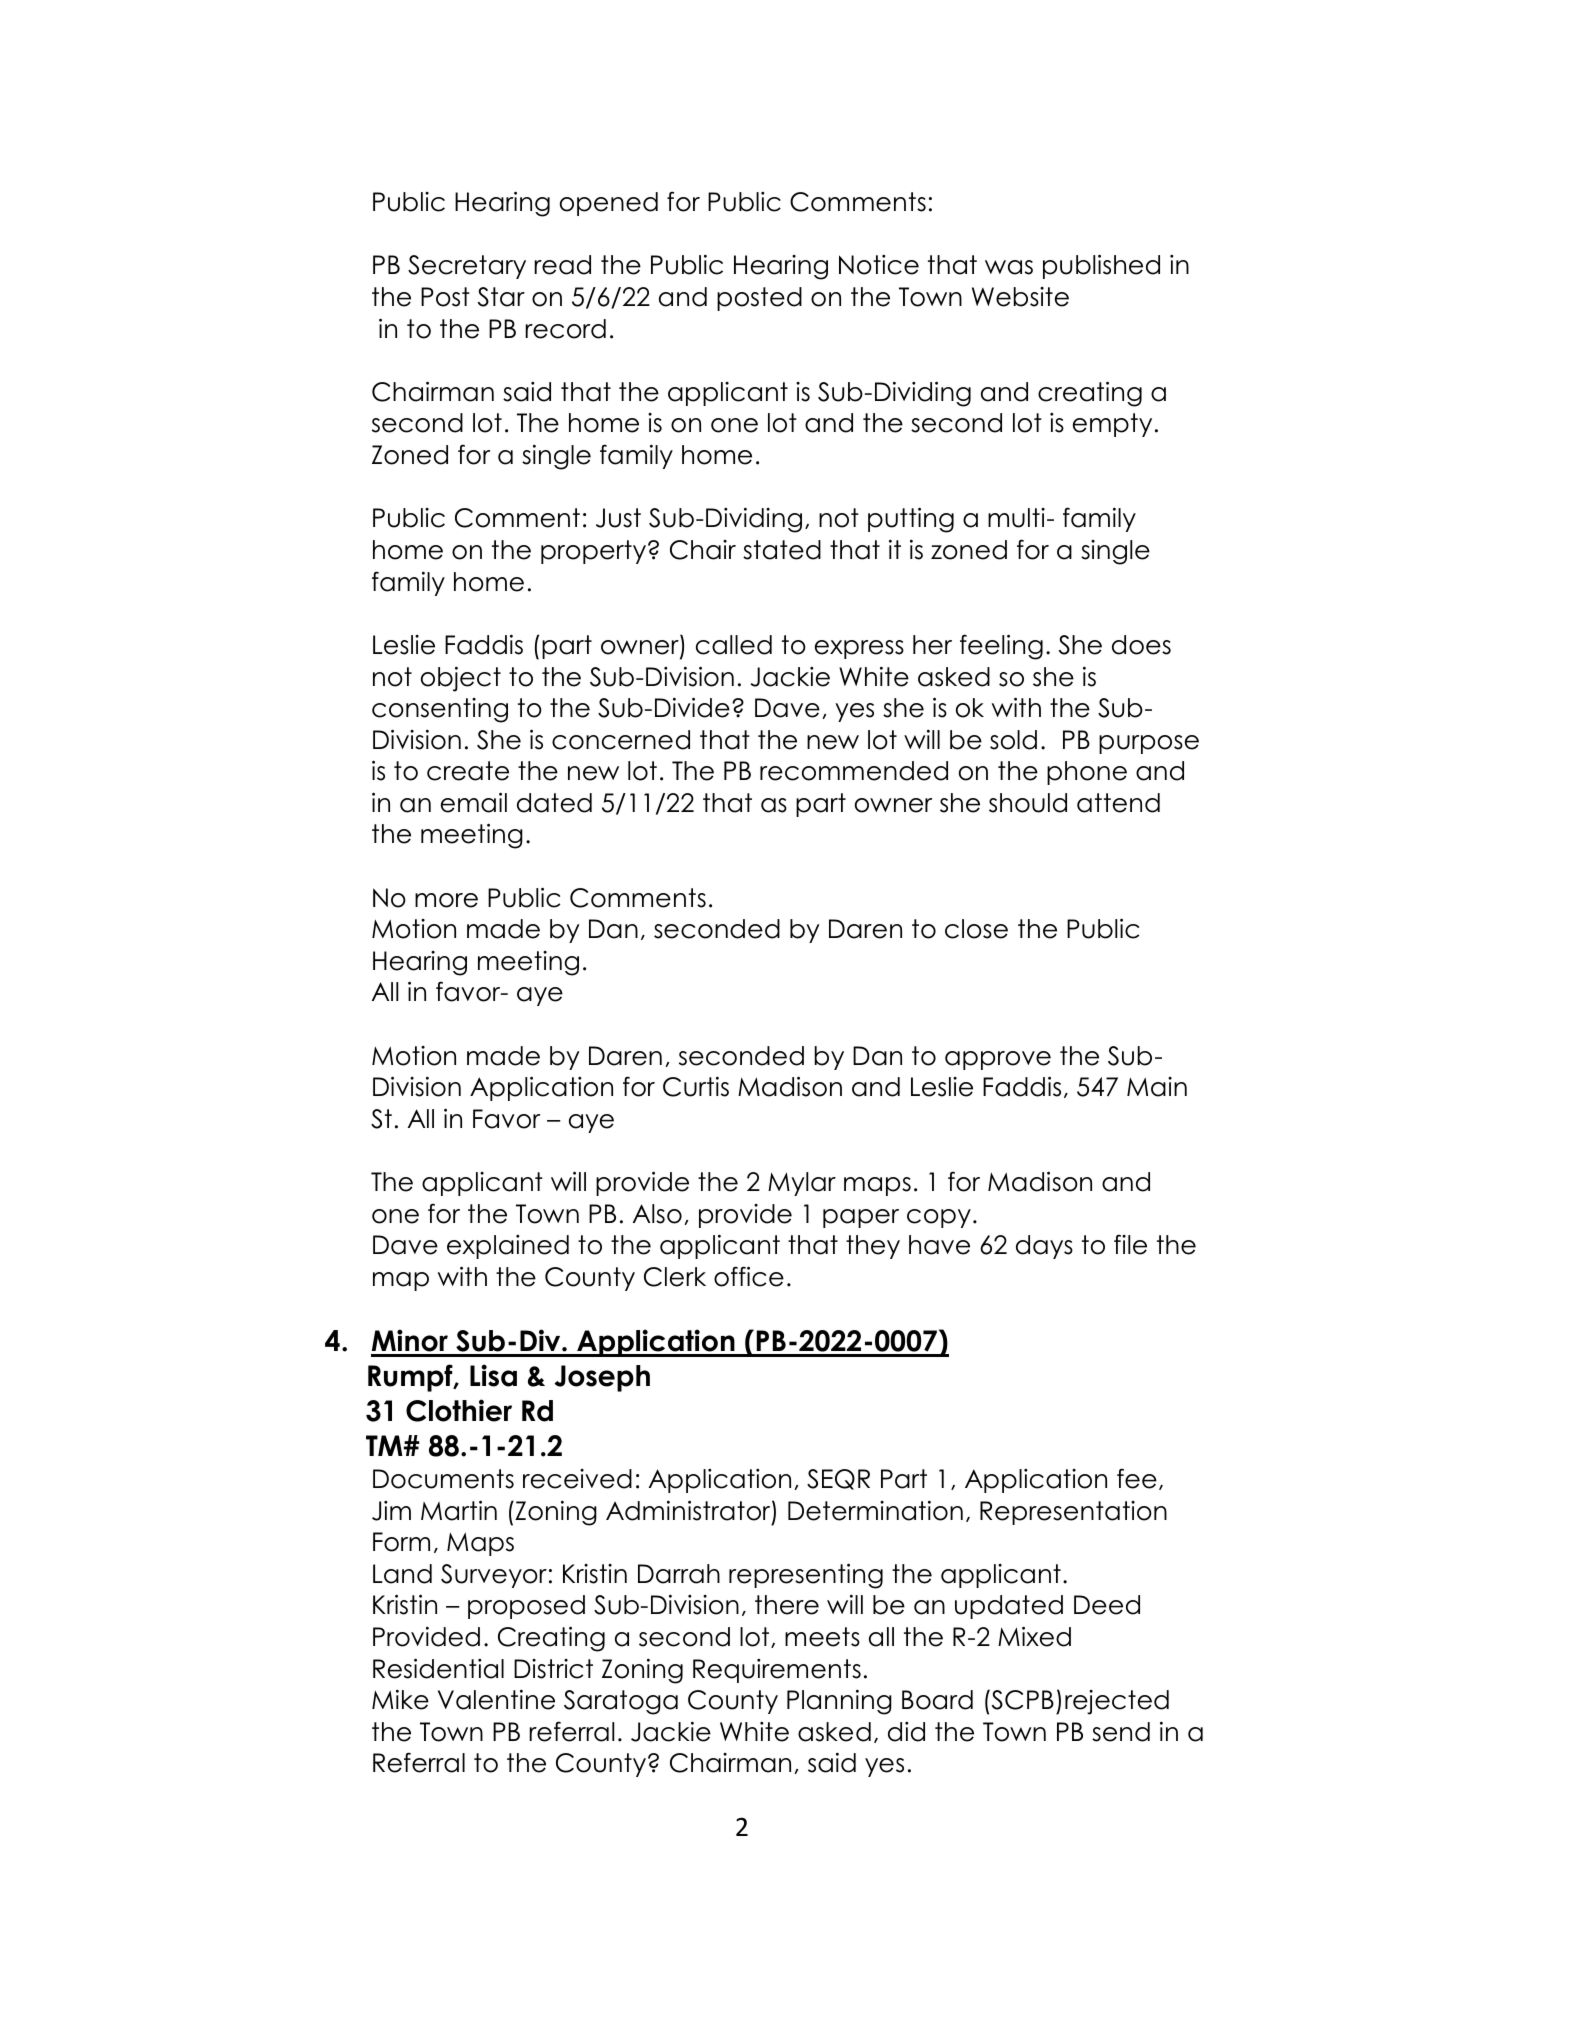 The height and width of the page is (2041, 1577). I want to click on Notice, so click(879, 265).
